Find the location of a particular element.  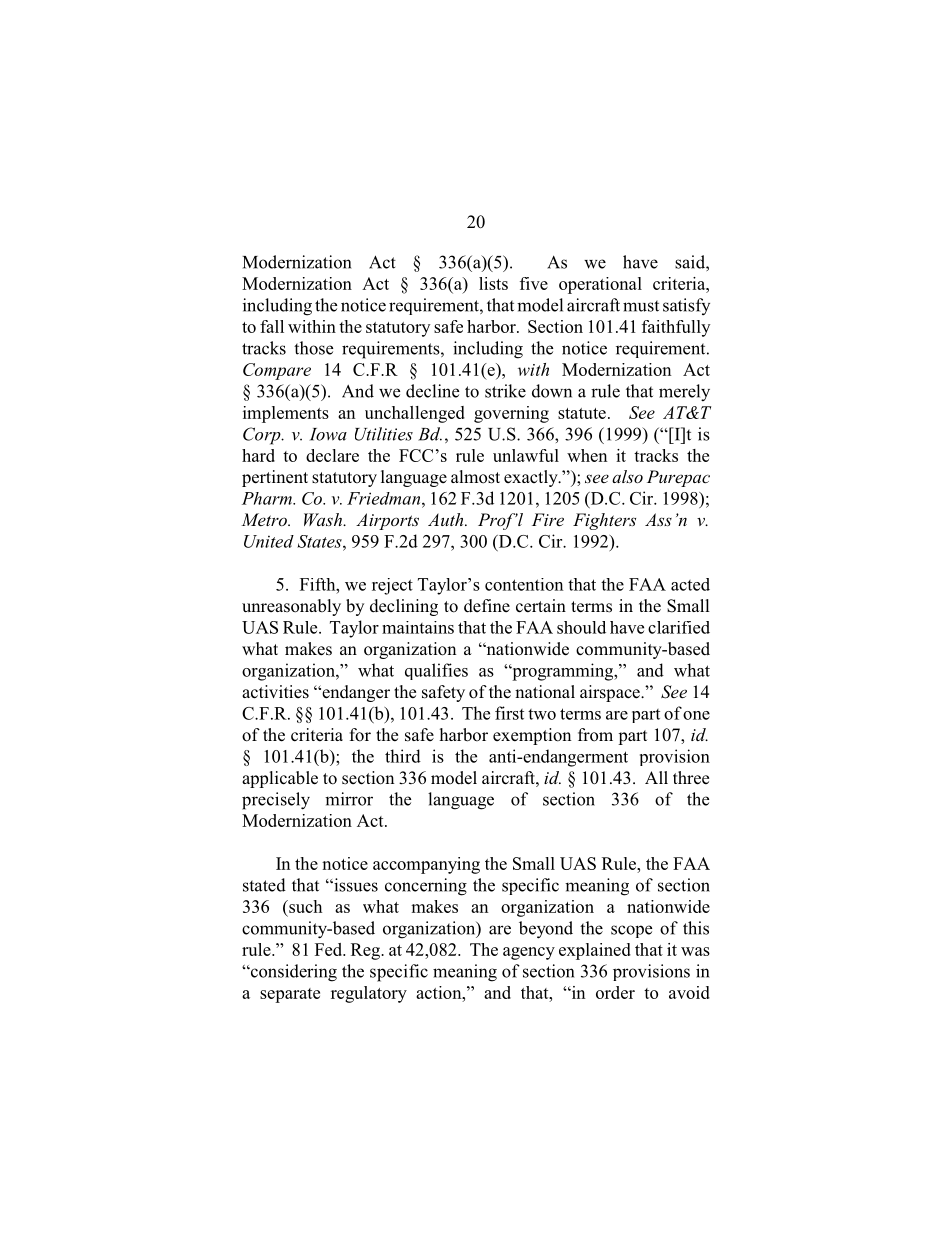

precisely is located at coordinates (276, 801).
